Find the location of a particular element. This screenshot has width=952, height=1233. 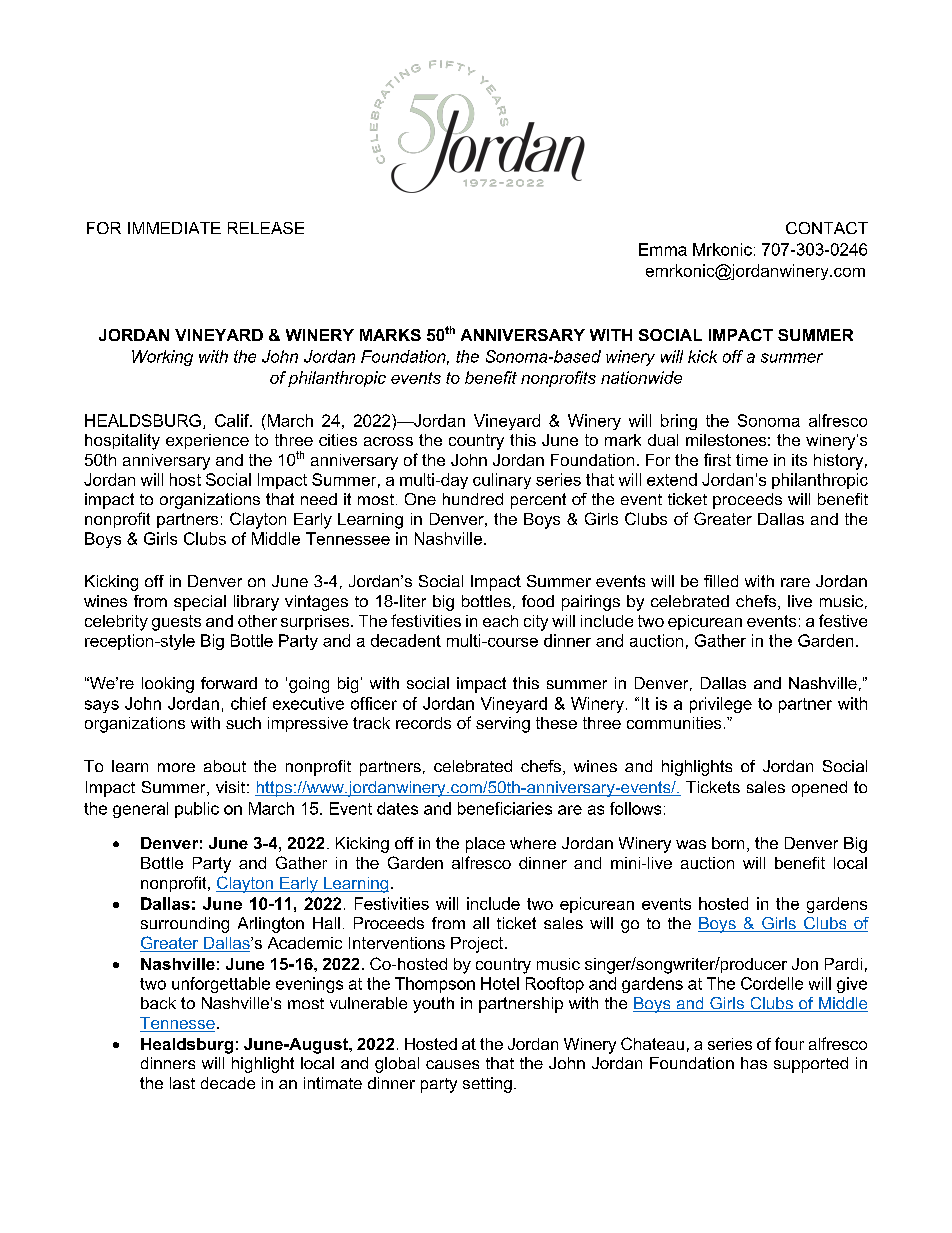

IMMEDIATE is located at coordinates (174, 228).
